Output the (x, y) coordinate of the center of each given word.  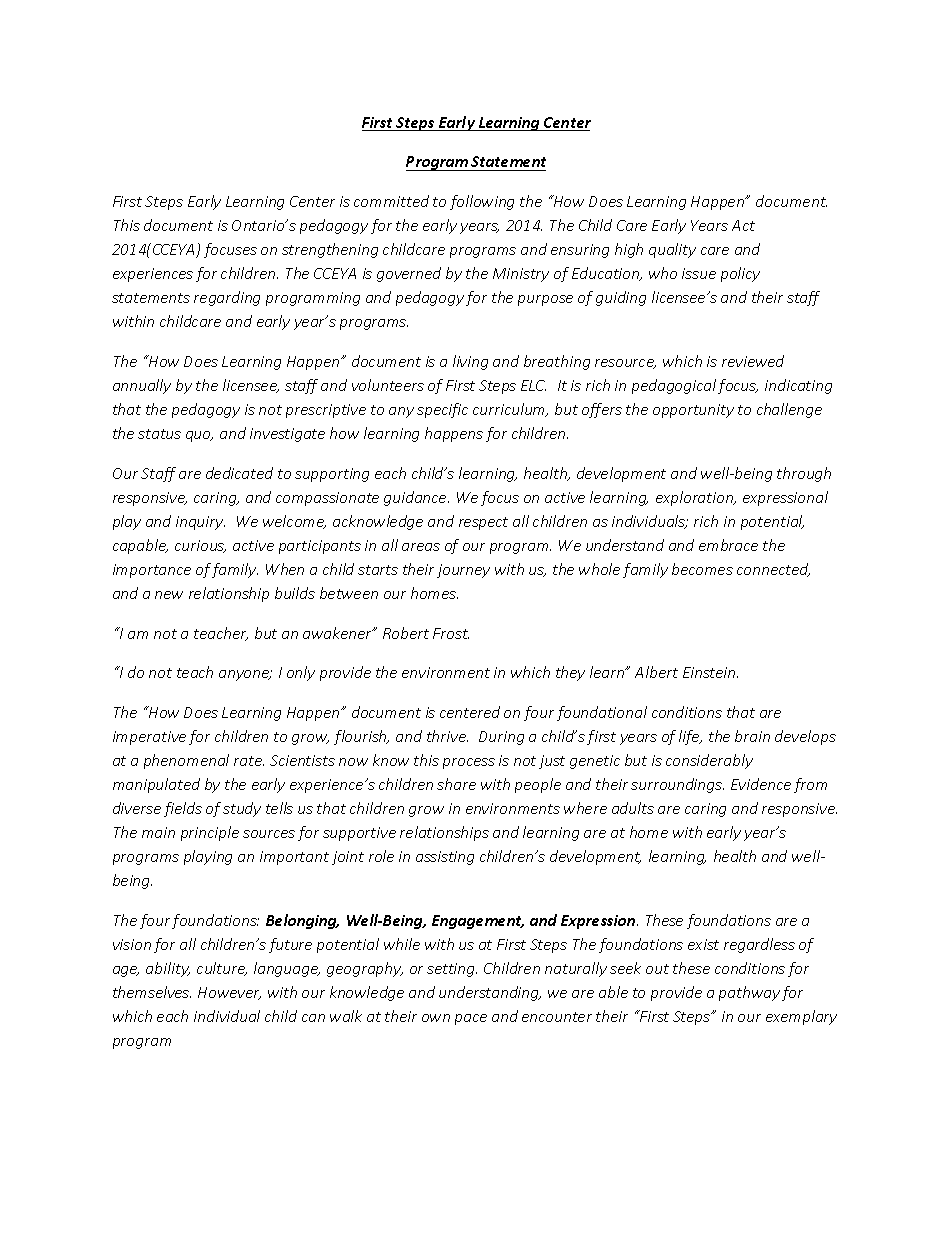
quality (672, 250)
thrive (447, 736)
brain (752, 736)
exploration (696, 498)
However (229, 993)
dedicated (239, 473)
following (482, 202)
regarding (227, 298)
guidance (416, 498)
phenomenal (186, 761)
